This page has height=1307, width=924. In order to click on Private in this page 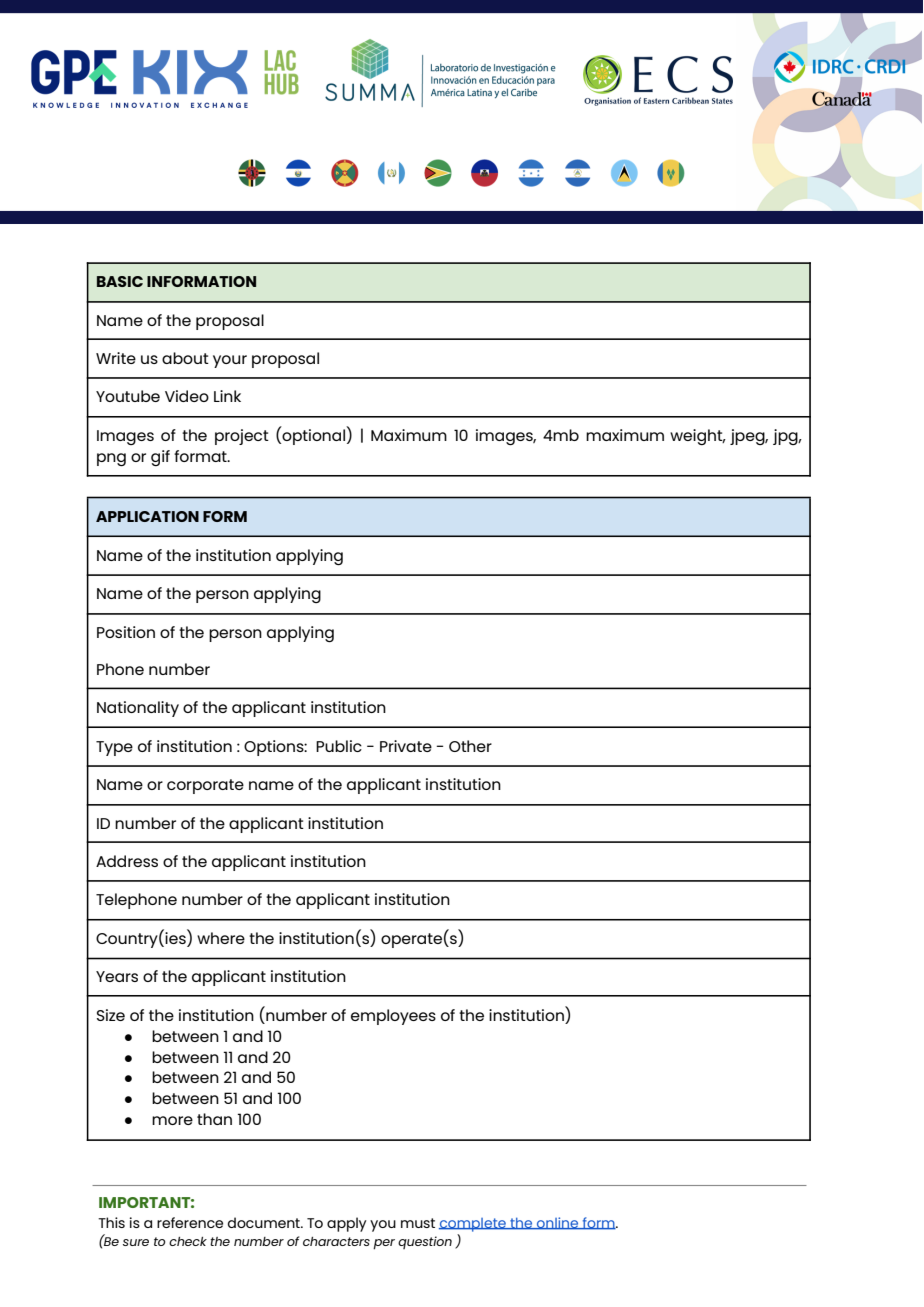, I will do `click(406, 746)`.
